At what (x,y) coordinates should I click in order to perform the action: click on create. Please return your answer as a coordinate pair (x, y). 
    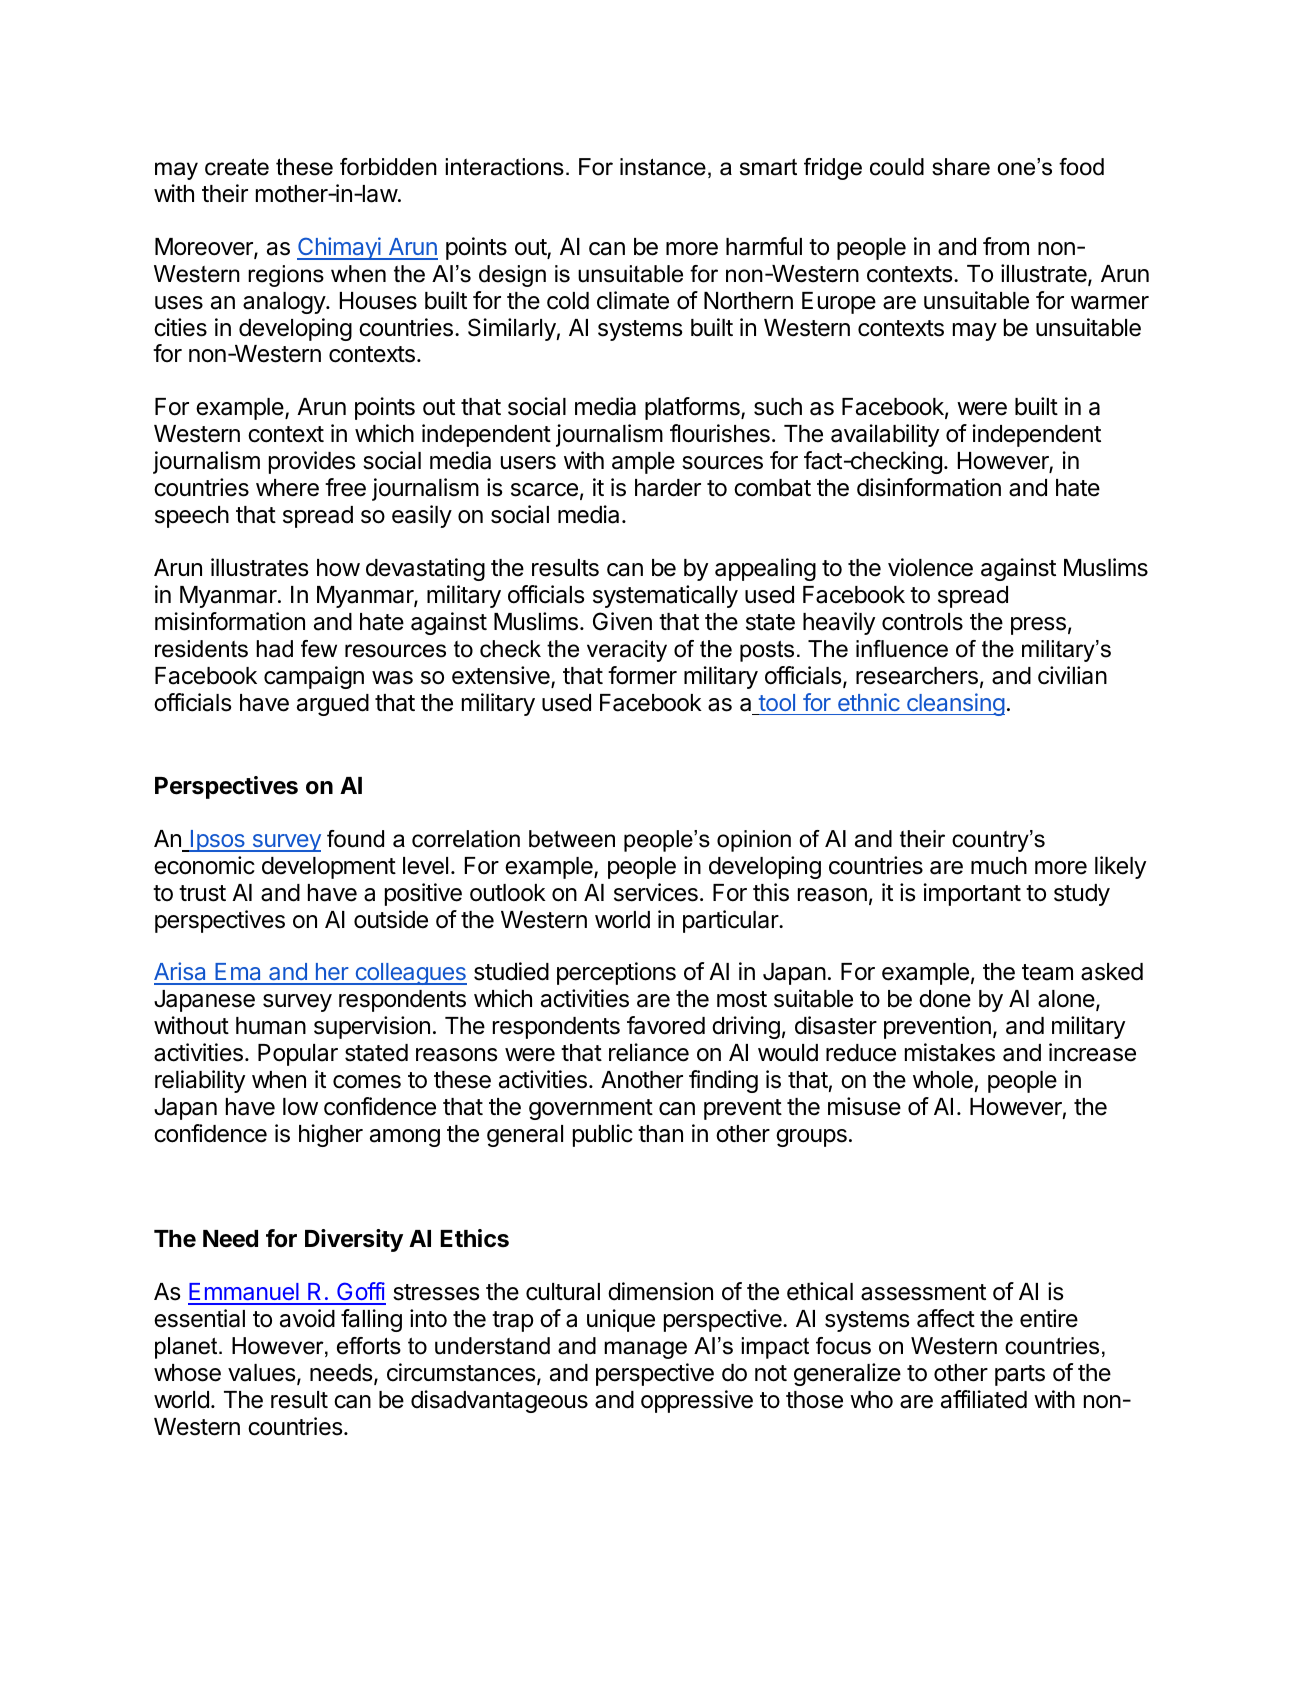
    Looking at the image, I should click on (237, 167).
